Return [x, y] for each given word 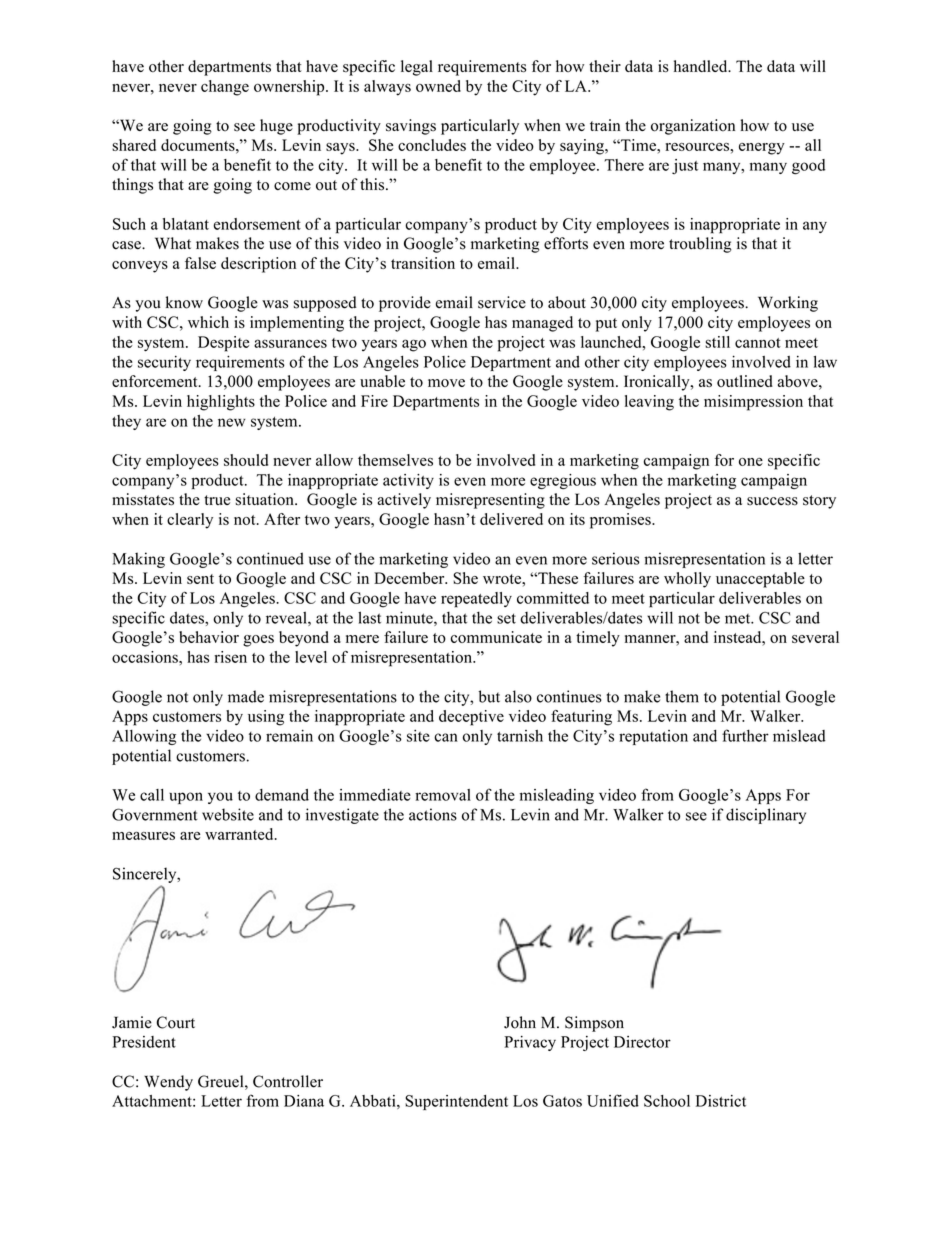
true [217, 500]
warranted [240, 834]
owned [438, 86]
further [745, 735]
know [184, 302]
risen [230, 657]
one [751, 462]
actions [433, 814]
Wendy [168, 1083]
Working [788, 304]
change [225, 88]
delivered [511, 519]
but [489, 696]
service [502, 302]
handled [702, 66]
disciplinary [766, 816]
